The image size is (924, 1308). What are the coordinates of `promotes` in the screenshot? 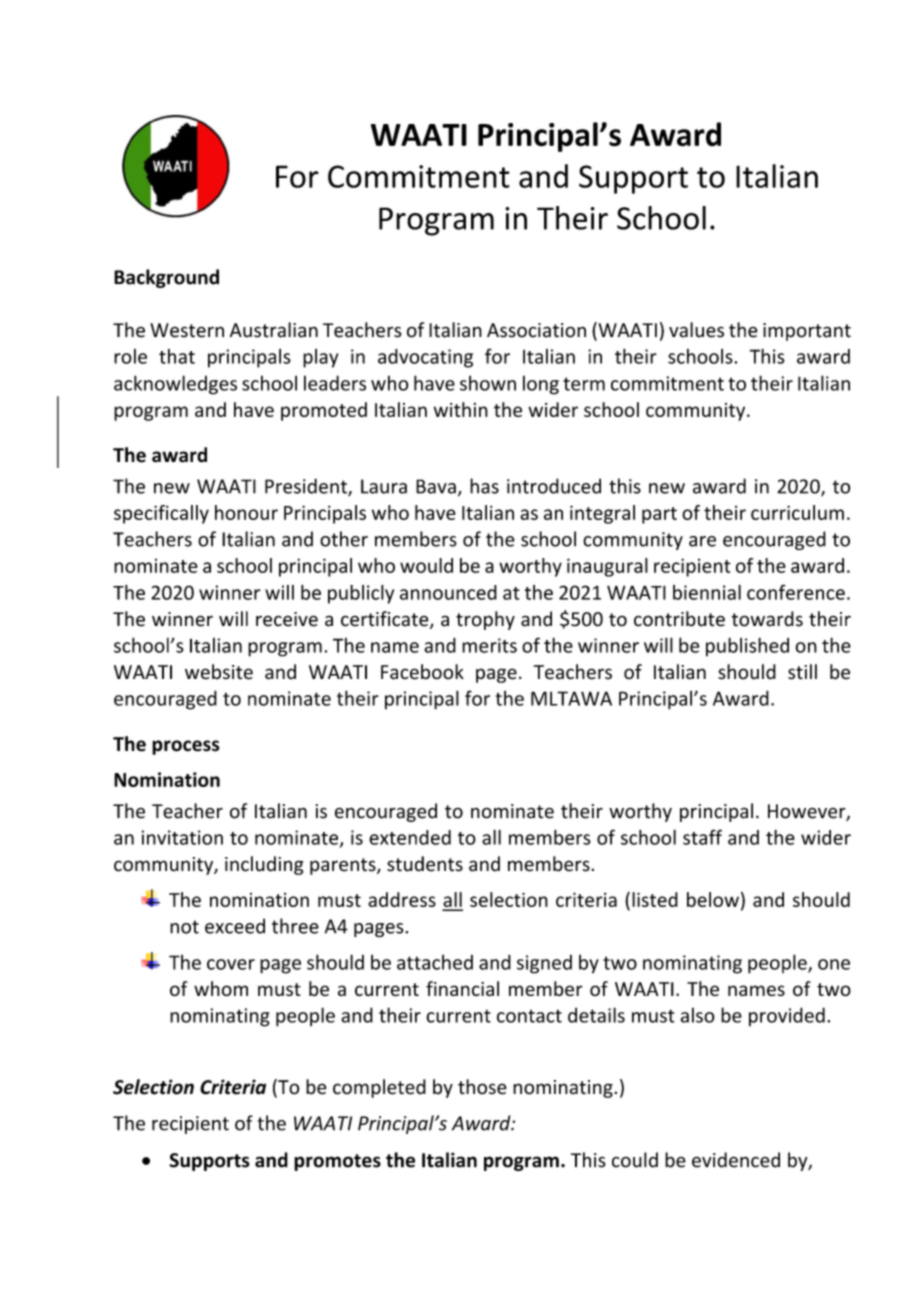 It's located at (337, 1162).
